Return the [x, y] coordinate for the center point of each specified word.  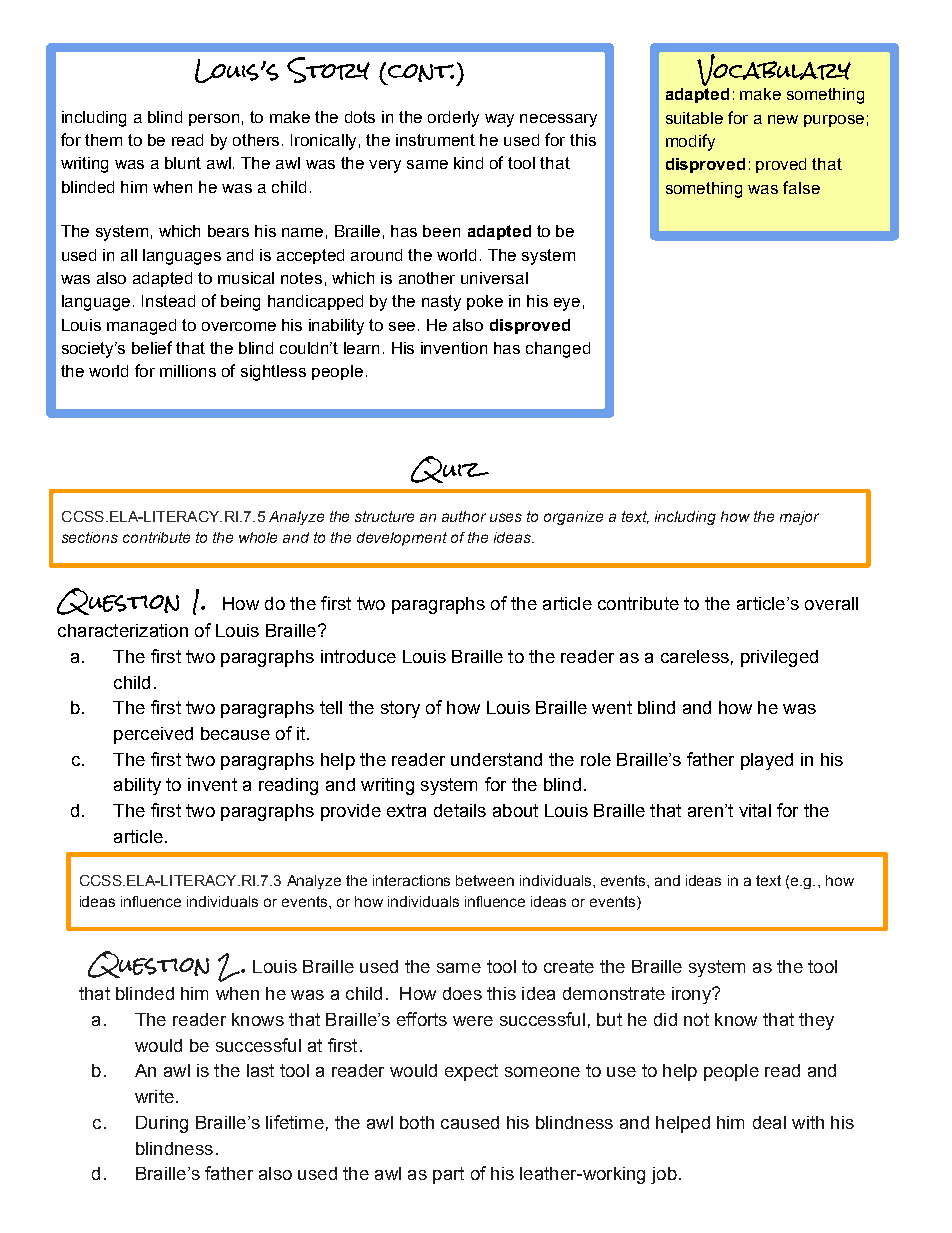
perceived [153, 735]
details [460, 810]
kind [468, 163]
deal [769, 1122]
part [448, 1175]
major [799, 518]
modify [690, 142]
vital [755, 810]
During [162, 1124]
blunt [183, 163]
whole [258, 537]
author [464, 516]
